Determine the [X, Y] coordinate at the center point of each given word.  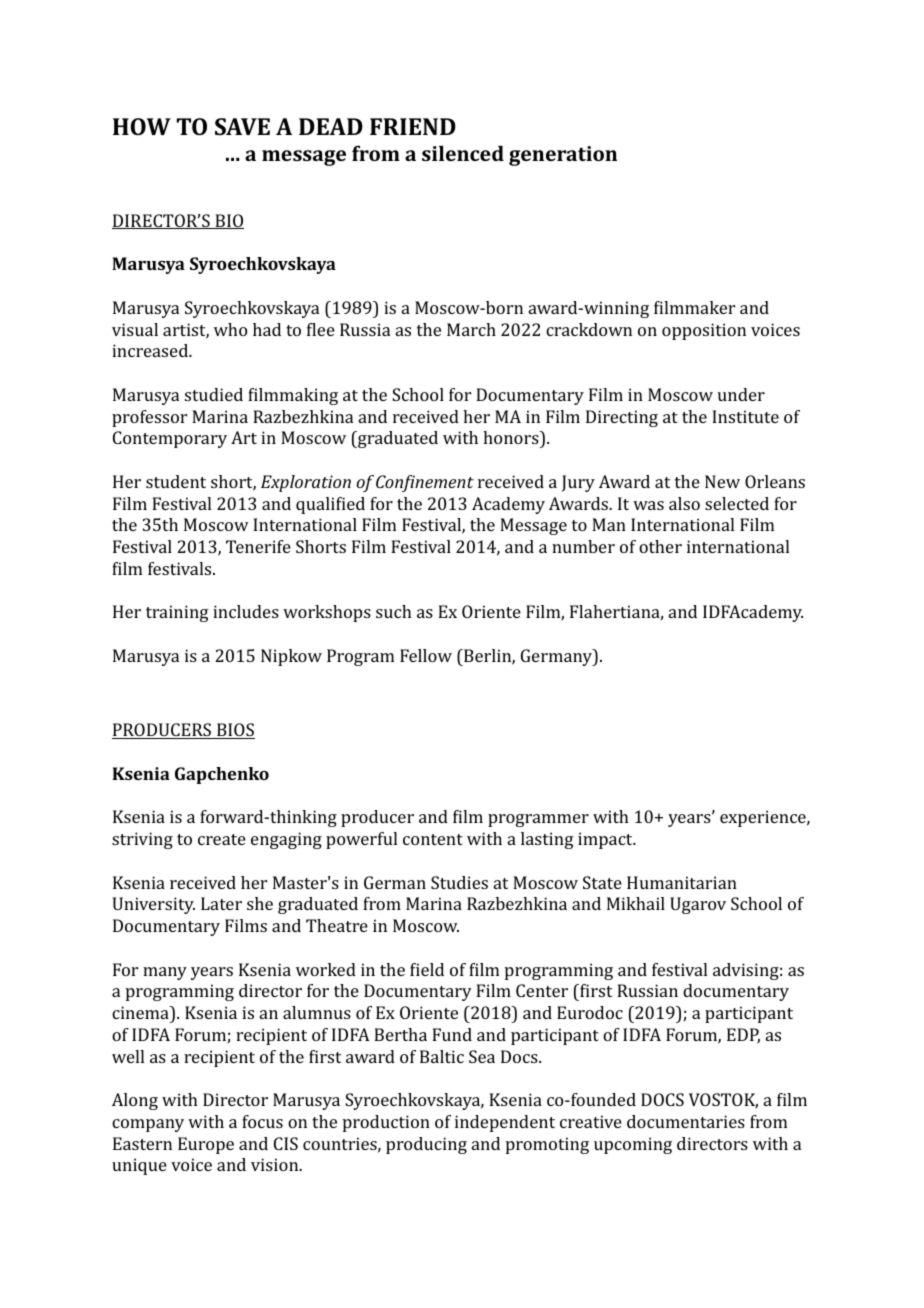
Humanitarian [682, 882]
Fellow [426, 655]
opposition [704, 331]
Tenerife [258, 546]
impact [606, 840]
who [230, 329]
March [471, 329]
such [393, 611]
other [660, 546]
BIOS [235, 731]
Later [221, 903]
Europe [206, 1145]
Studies [459, 882]
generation [563, 156]
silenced [463, 153]
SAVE [242, 126]
